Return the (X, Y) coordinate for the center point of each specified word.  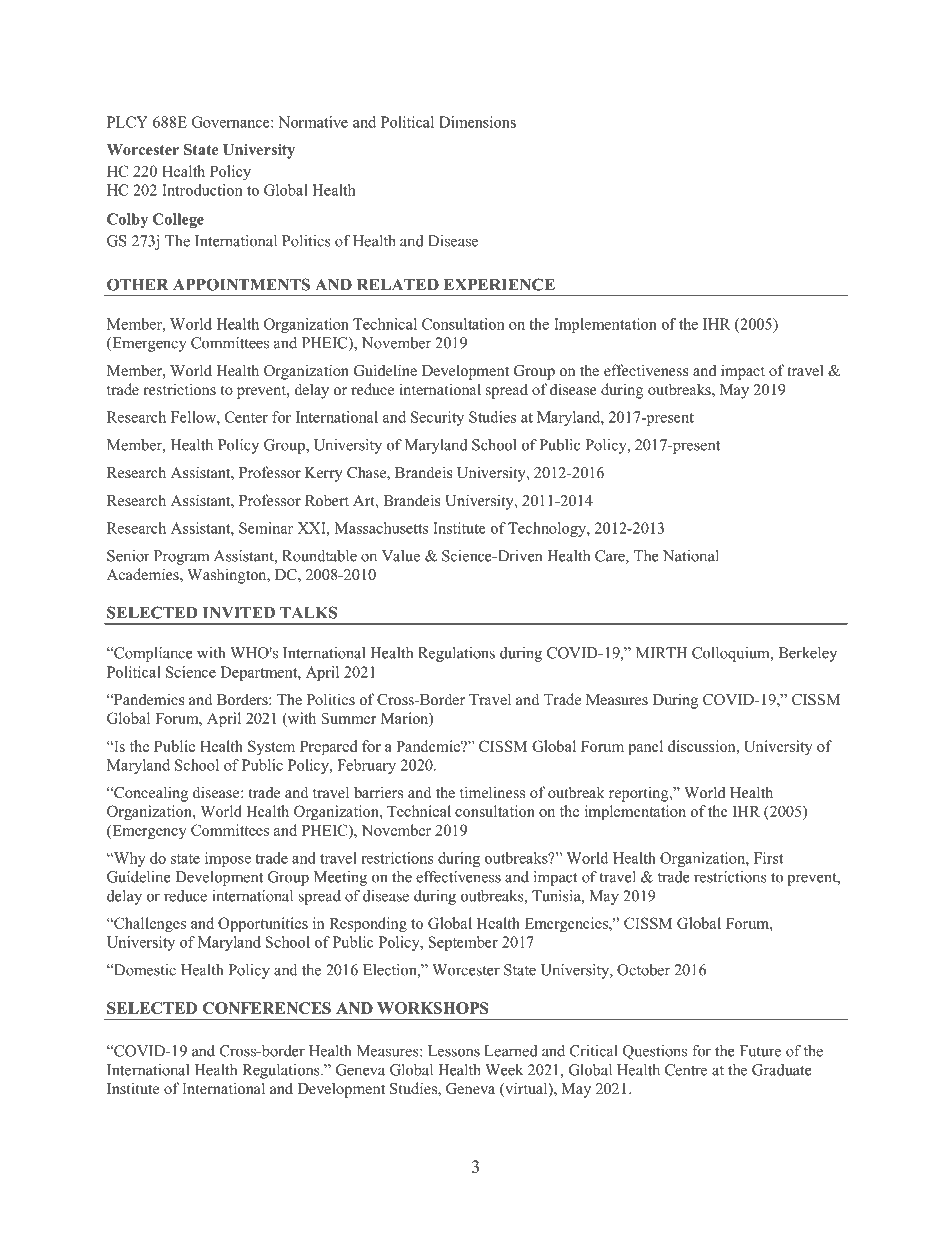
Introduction (202, 190)
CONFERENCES (267, 1008)
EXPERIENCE (499, 284)
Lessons (454, 1051)
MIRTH (661, 653)
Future (760, 1051)
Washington (228, 576)
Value (401, 556)
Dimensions (477, 122)
